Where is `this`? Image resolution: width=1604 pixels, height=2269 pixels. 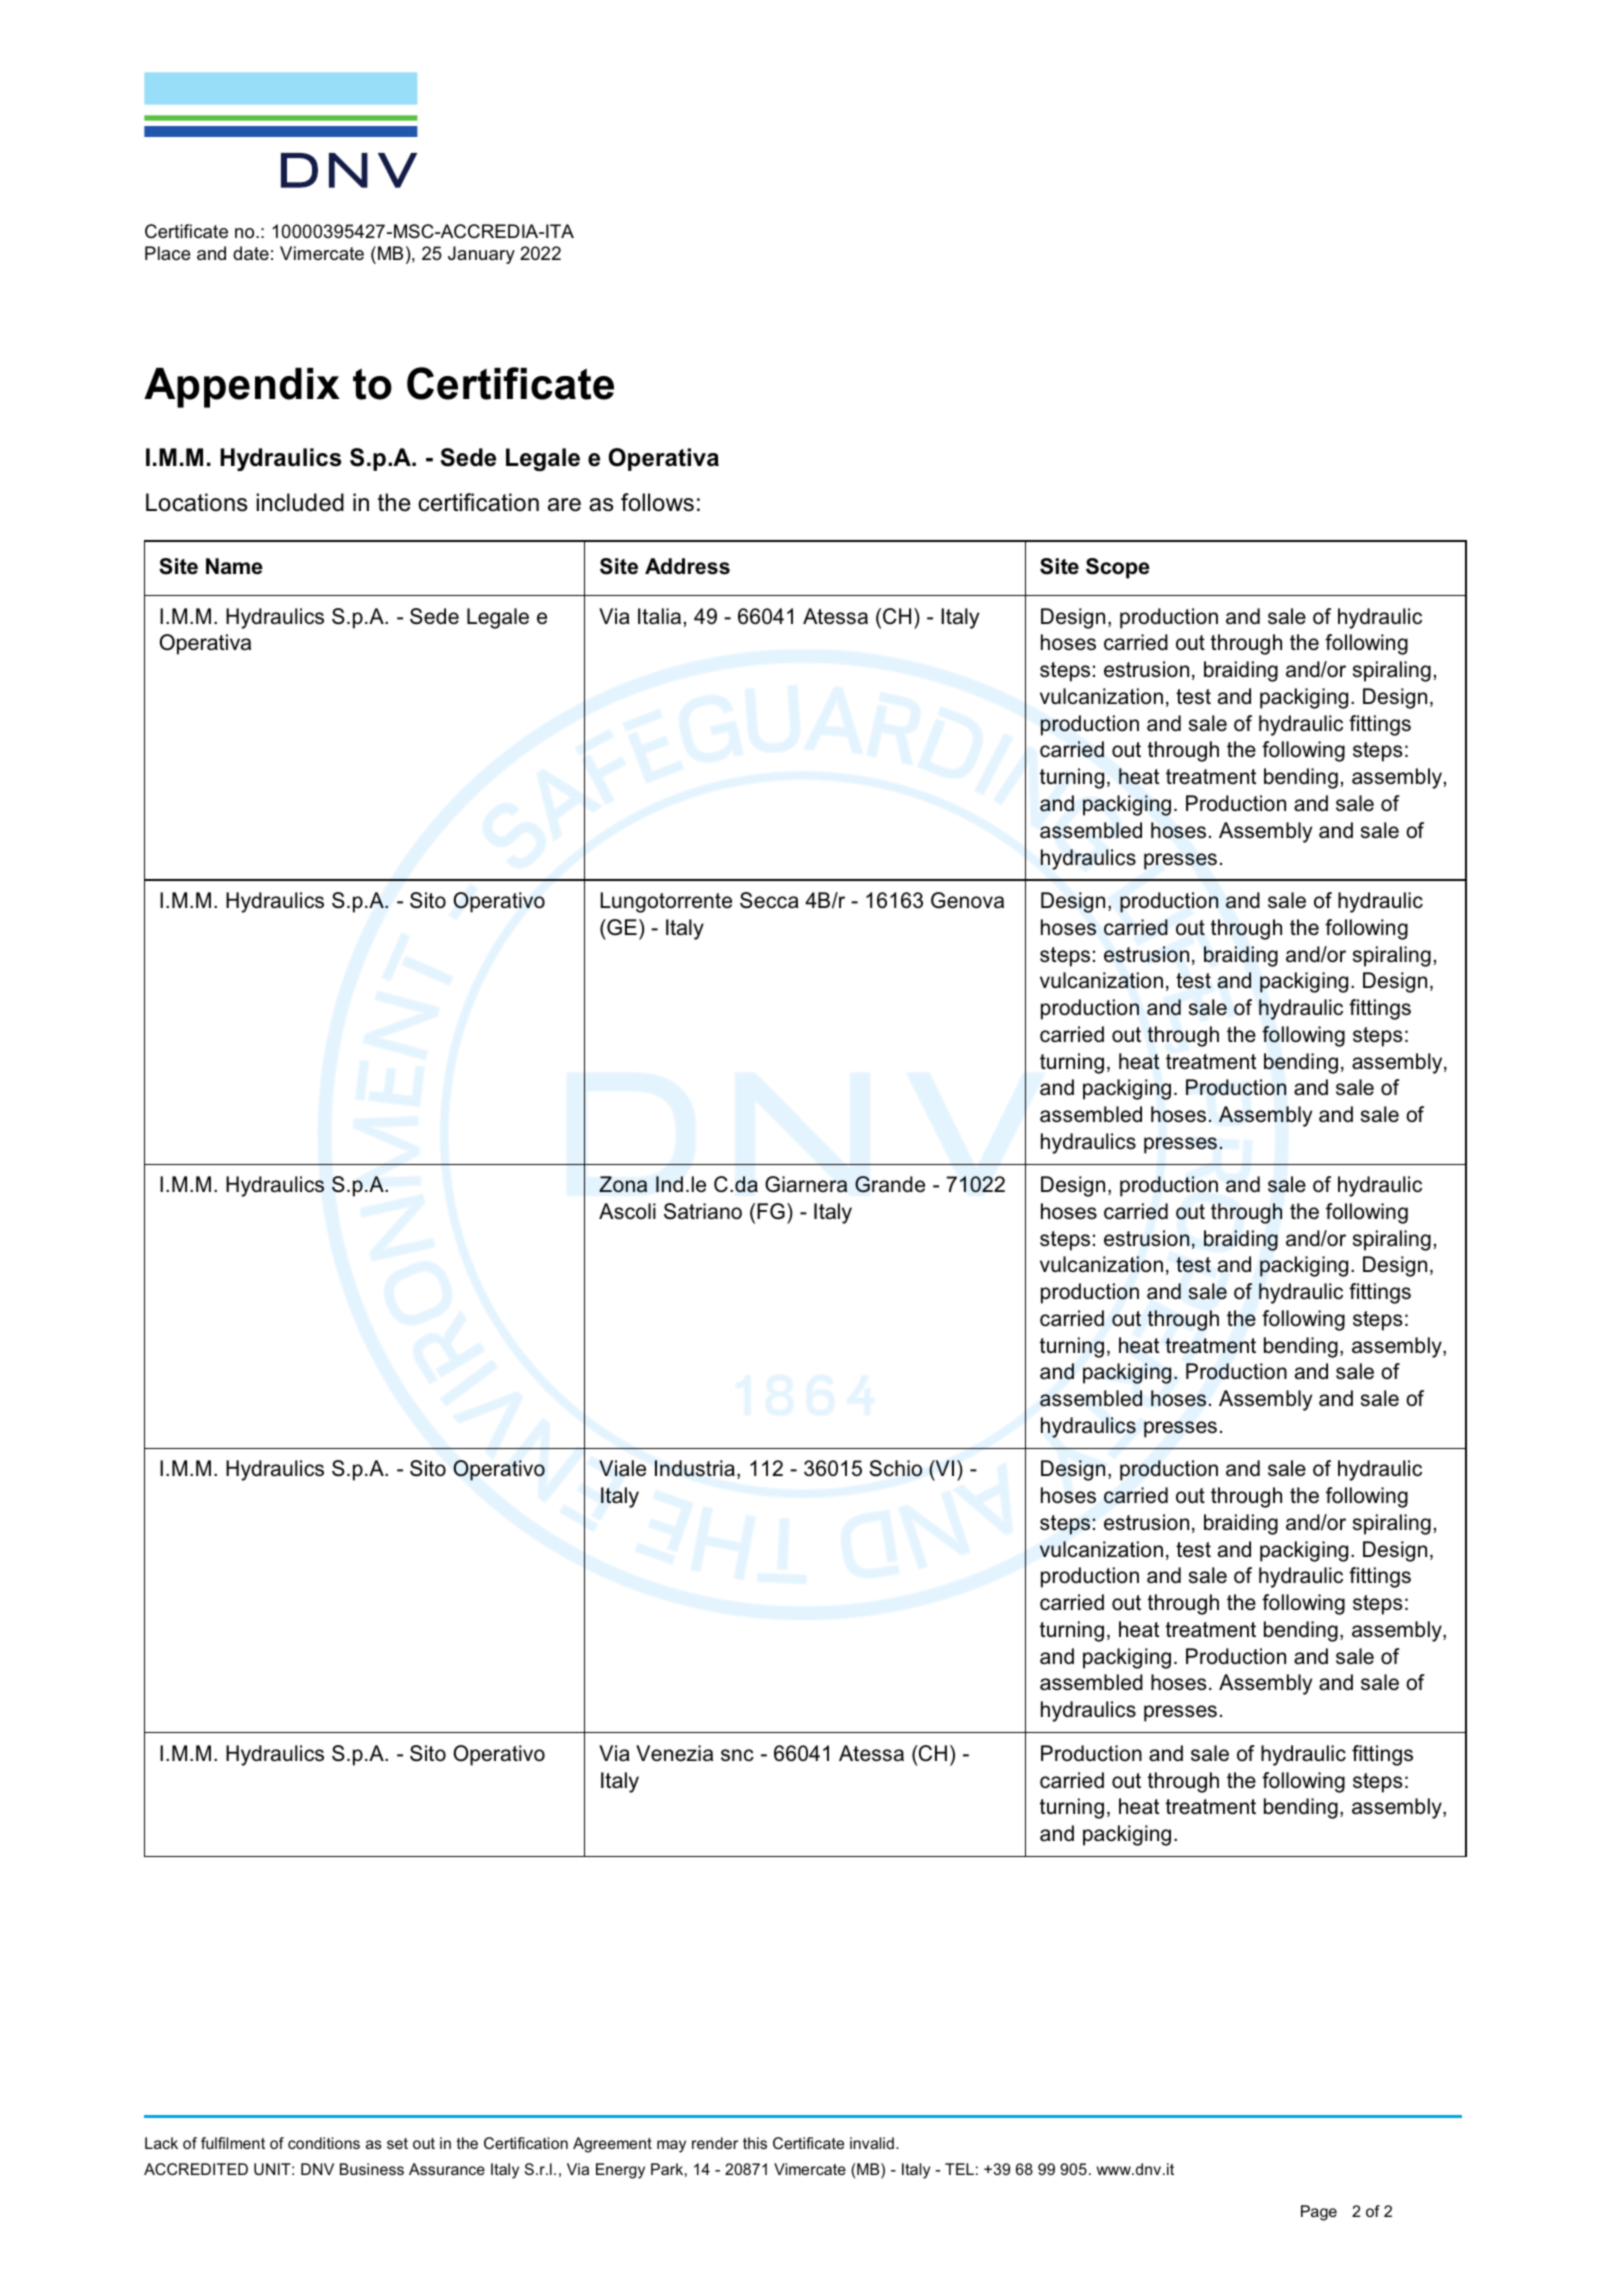
this is located at coordinates (755, 2143).
